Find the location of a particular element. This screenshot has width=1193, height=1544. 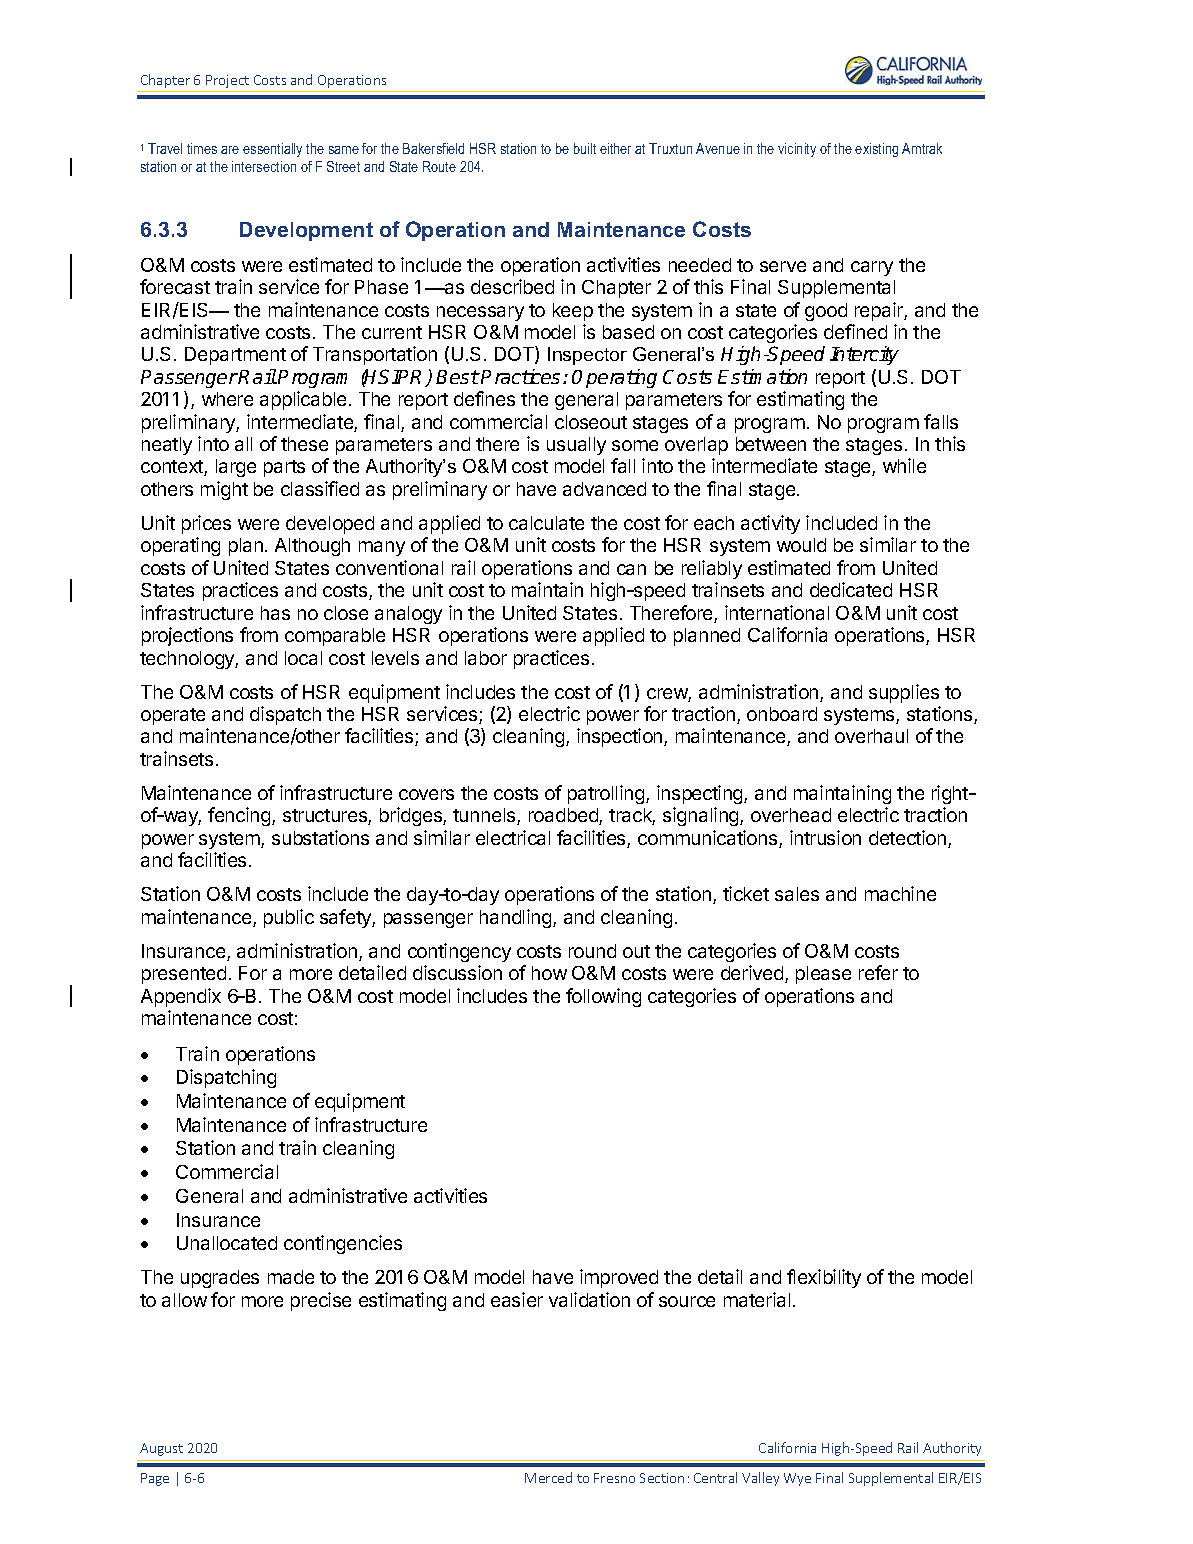

labor is located at coordinates (486, 658).
